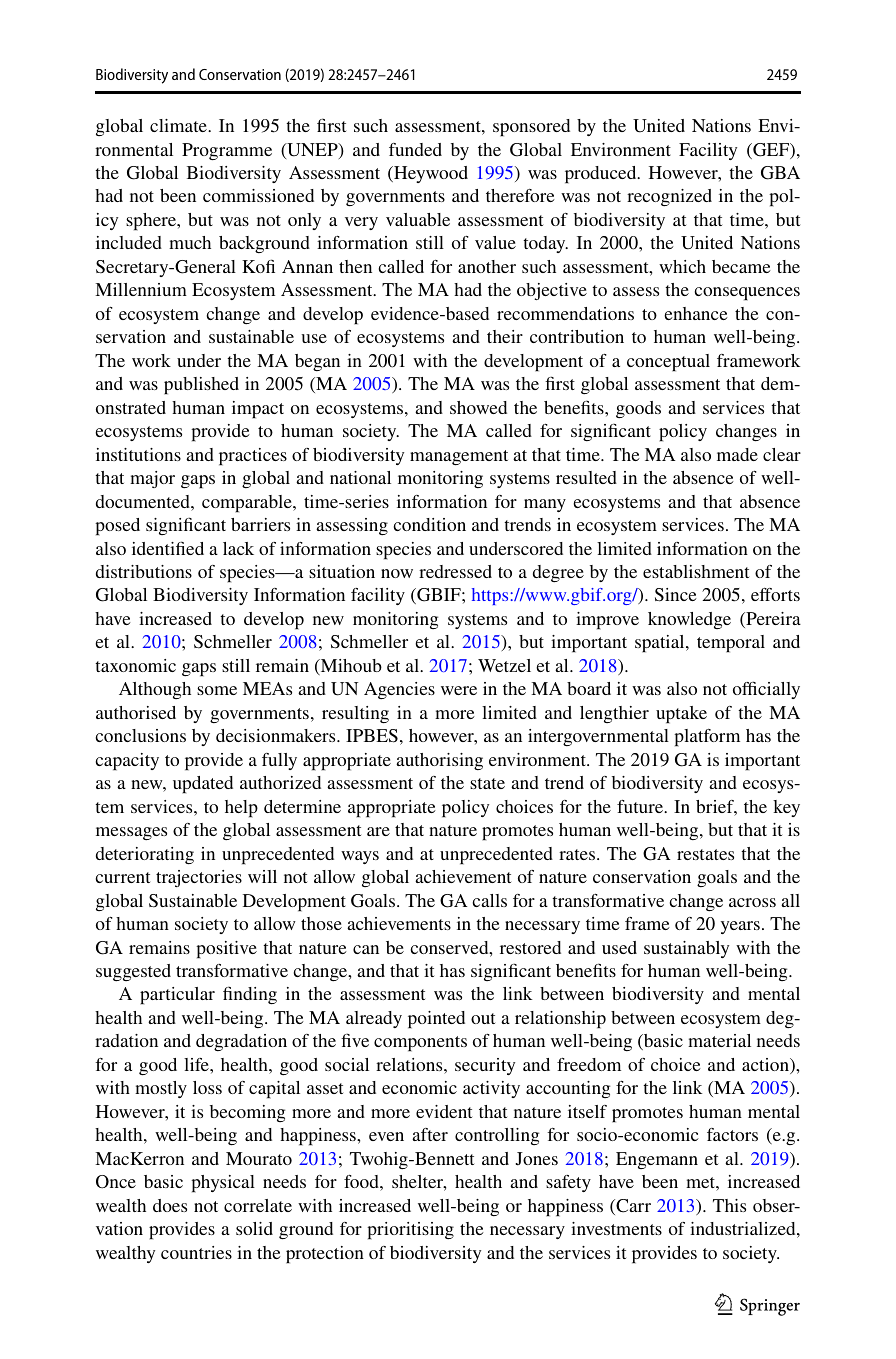 The height and width of the screenshot is (1359, 896). Describe the element at coordinates (459, 690) in the screenshot. I see `were` at that location.
